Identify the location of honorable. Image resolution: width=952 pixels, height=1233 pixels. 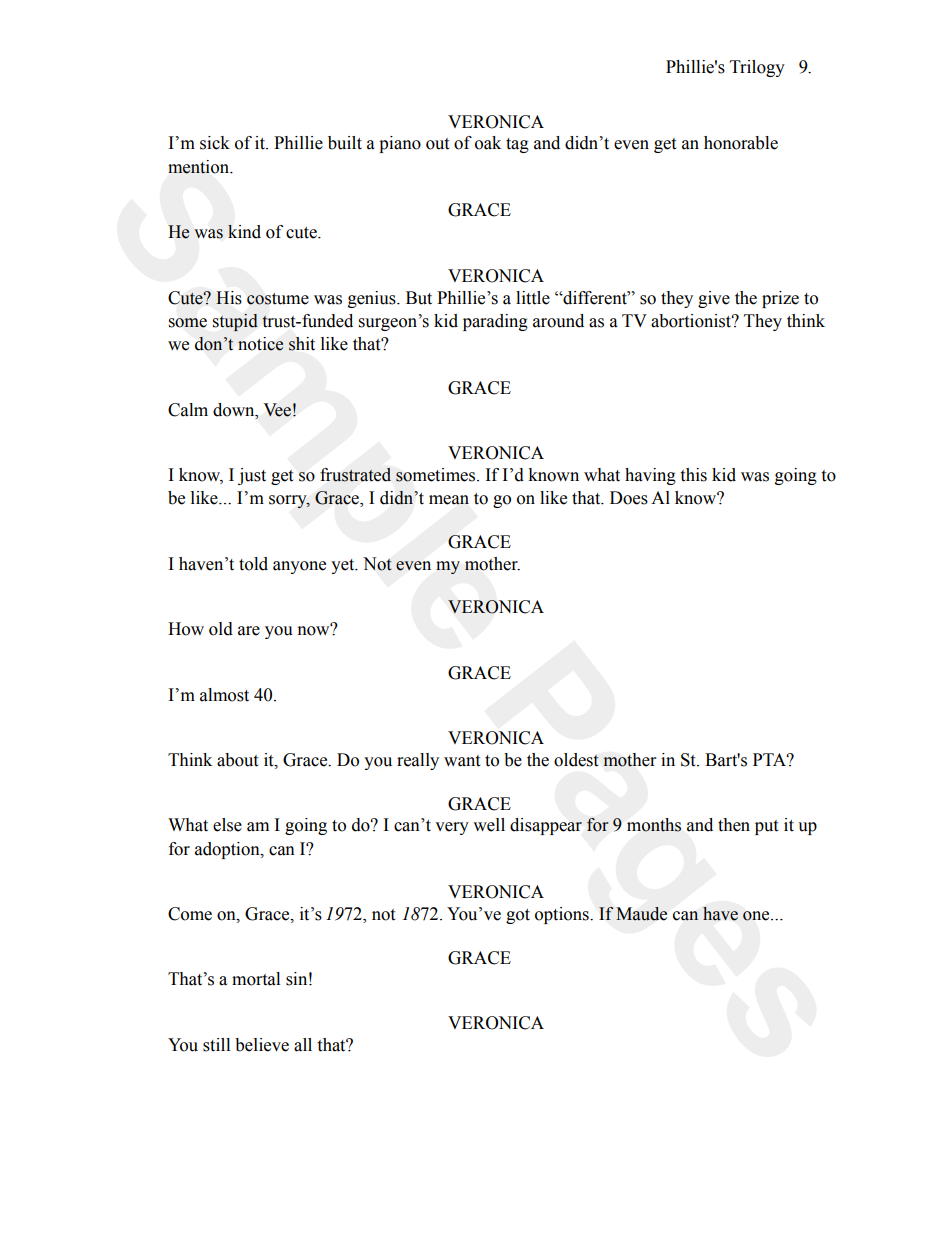
(741, 143).
